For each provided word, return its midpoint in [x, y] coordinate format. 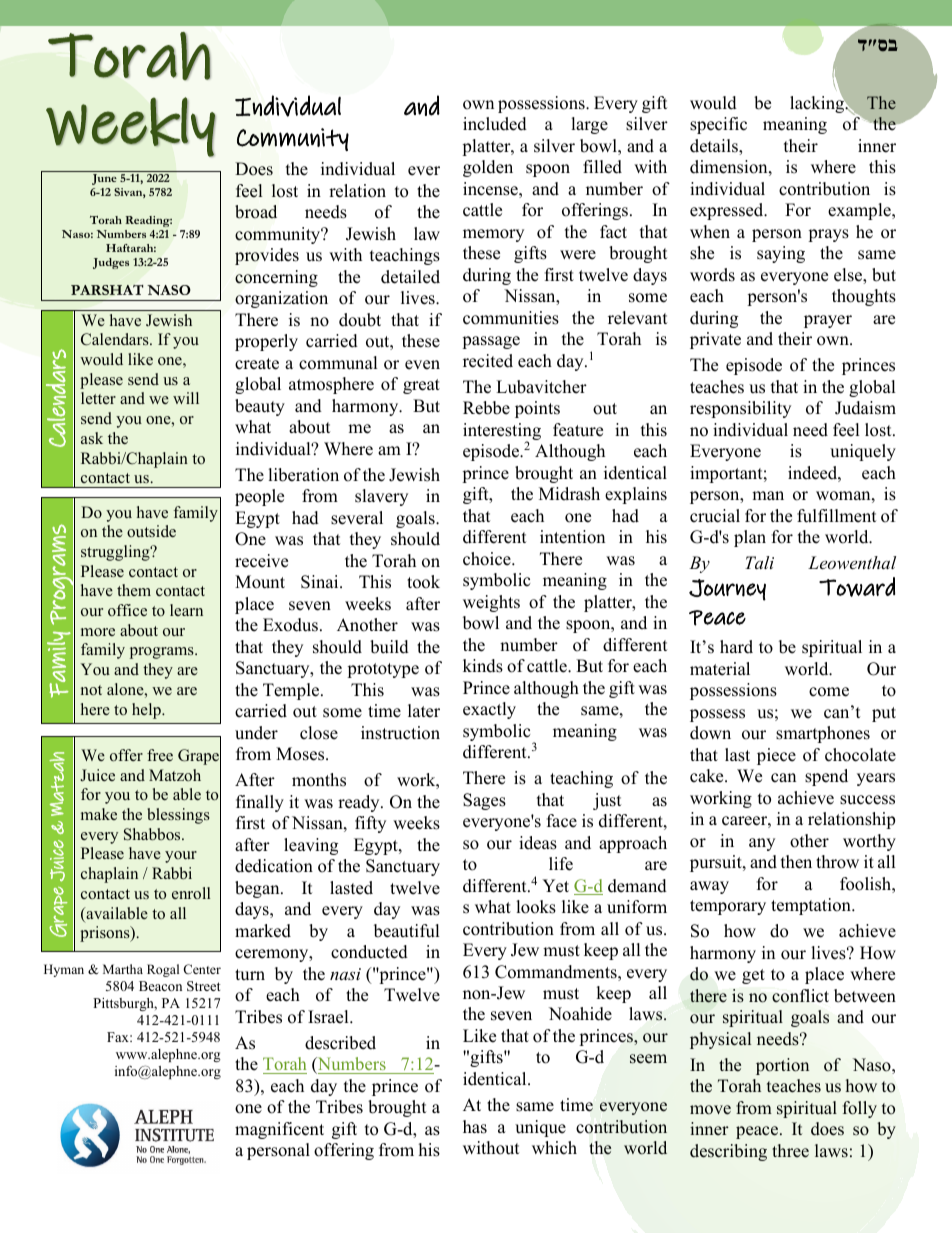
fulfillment [837, 516]
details [715, 147]
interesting [502, 433]
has [475, 1127]
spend [826, 777]
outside [151, 531]
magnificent [279, 1130]
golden [488, 168]
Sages [484, 801]
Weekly [131, 127]
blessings [178, 816]
